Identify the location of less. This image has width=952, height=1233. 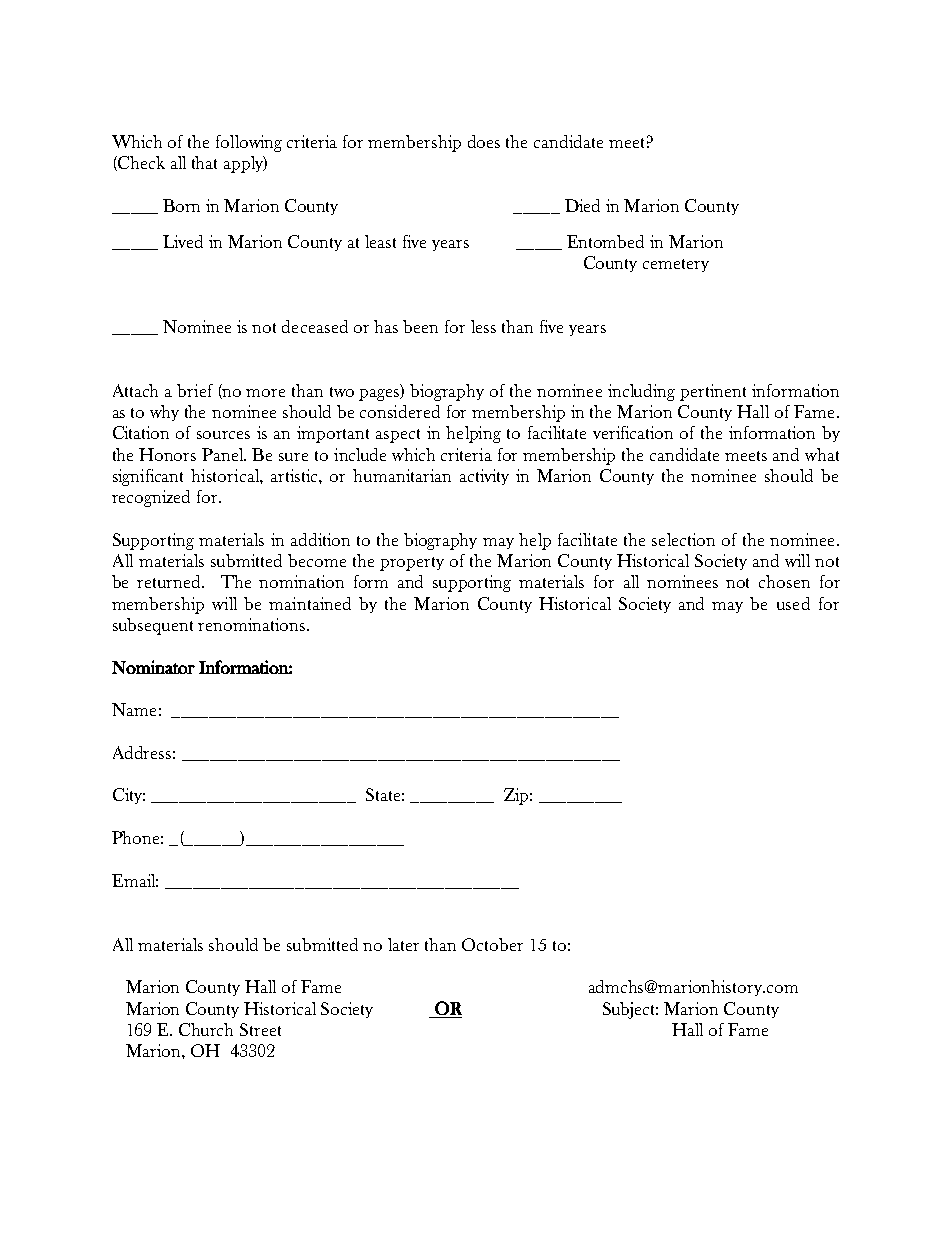
(483, 326).
